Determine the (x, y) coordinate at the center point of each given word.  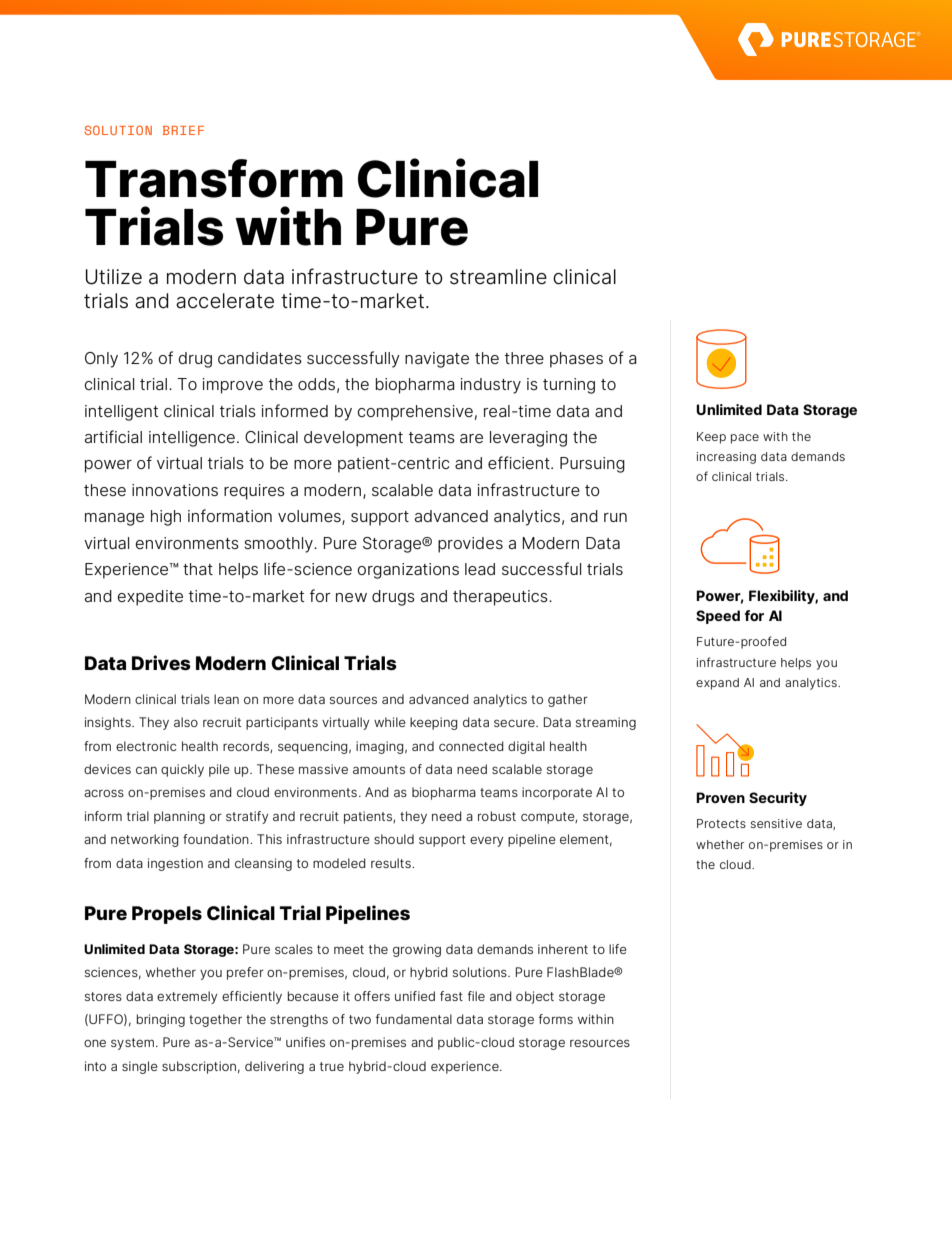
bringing (161, 1020)
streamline (498, 277)
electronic (146, 746)
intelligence (192, 439)
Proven (720, 797)
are (471, 438)
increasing (726, 458)
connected (471, 746)
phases (576, 360)
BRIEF (183, 130)
